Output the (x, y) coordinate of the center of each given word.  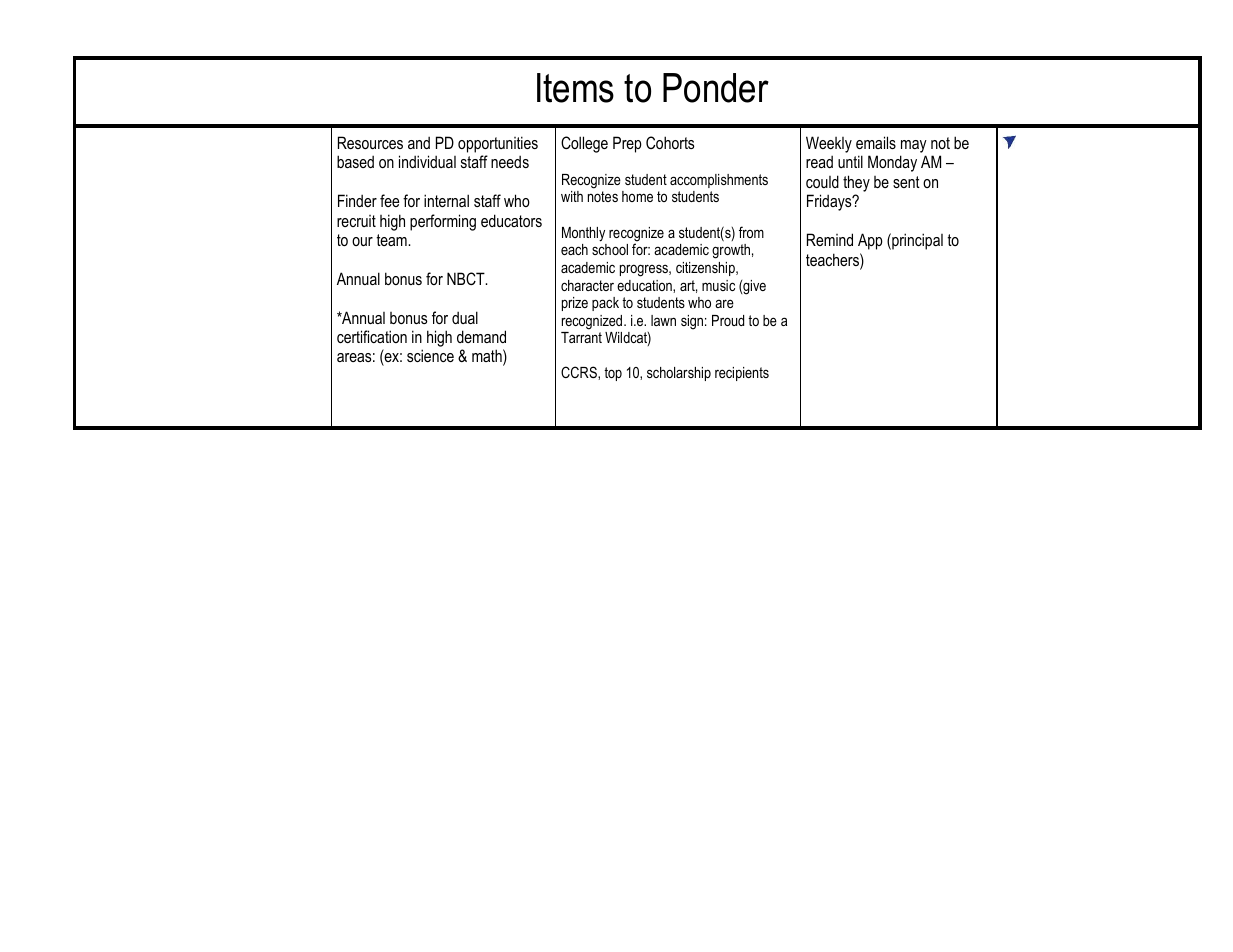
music (718, 285)
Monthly (583, 234)
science (430, 355)
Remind (830, 239)
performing (443, 222)
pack (605, 304)
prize (575, 304)
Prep (627, 144)
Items (575, 88)
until (850, 161)
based (355, 161)
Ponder (716, 88)
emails (876, 142)
